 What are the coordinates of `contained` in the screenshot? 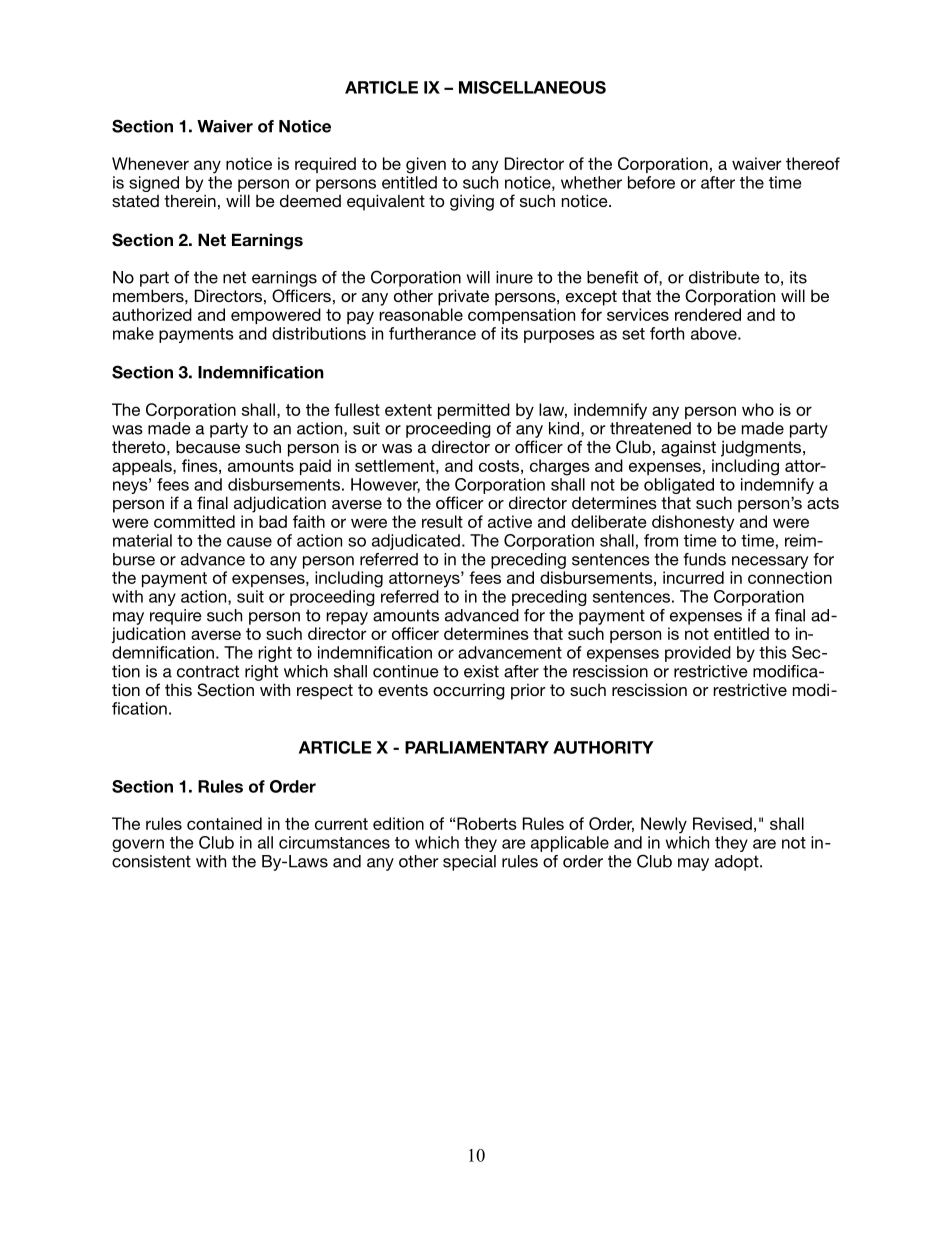 It's located at (224, 823).
